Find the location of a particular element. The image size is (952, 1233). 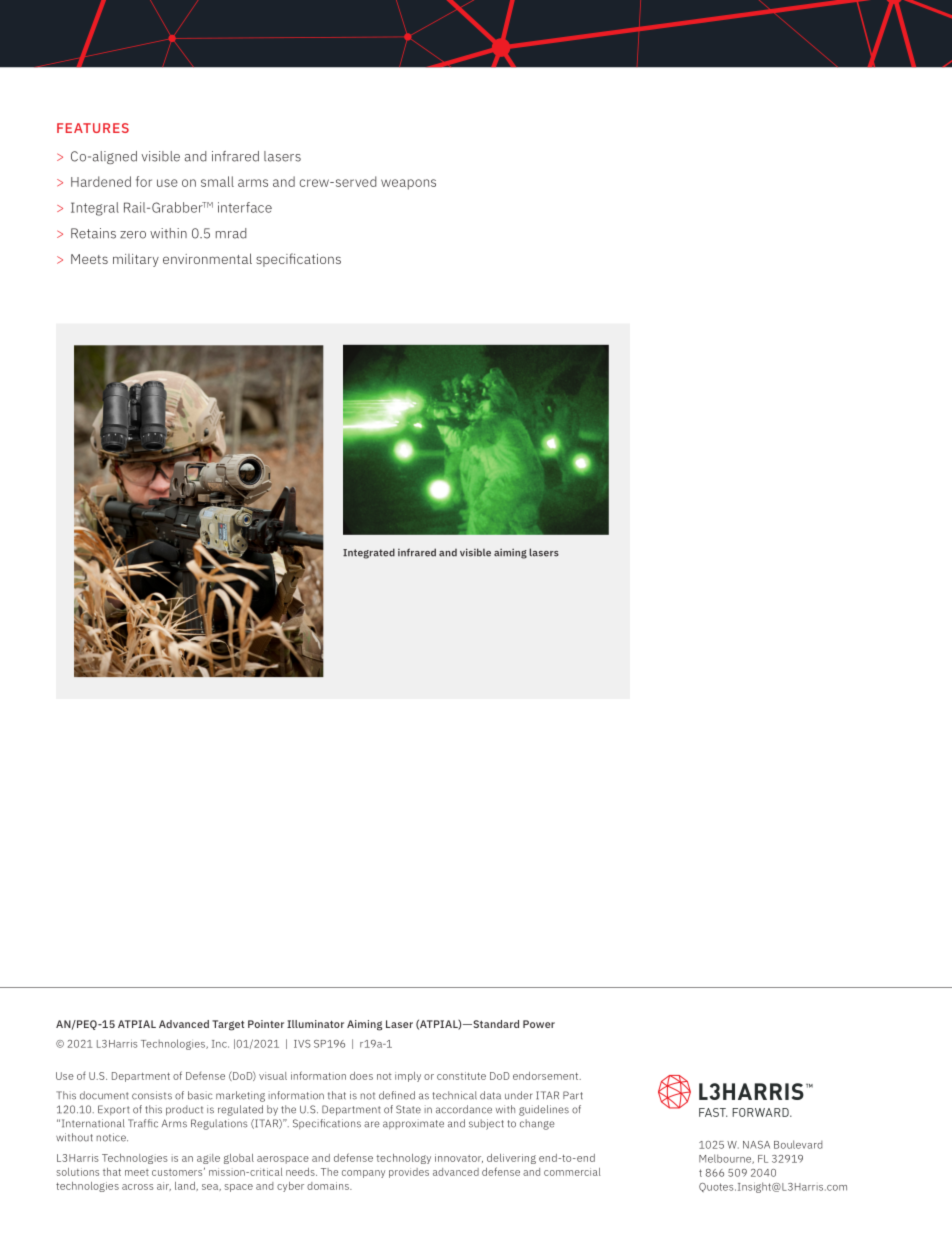

under is located at coordinates (518, 1095).
